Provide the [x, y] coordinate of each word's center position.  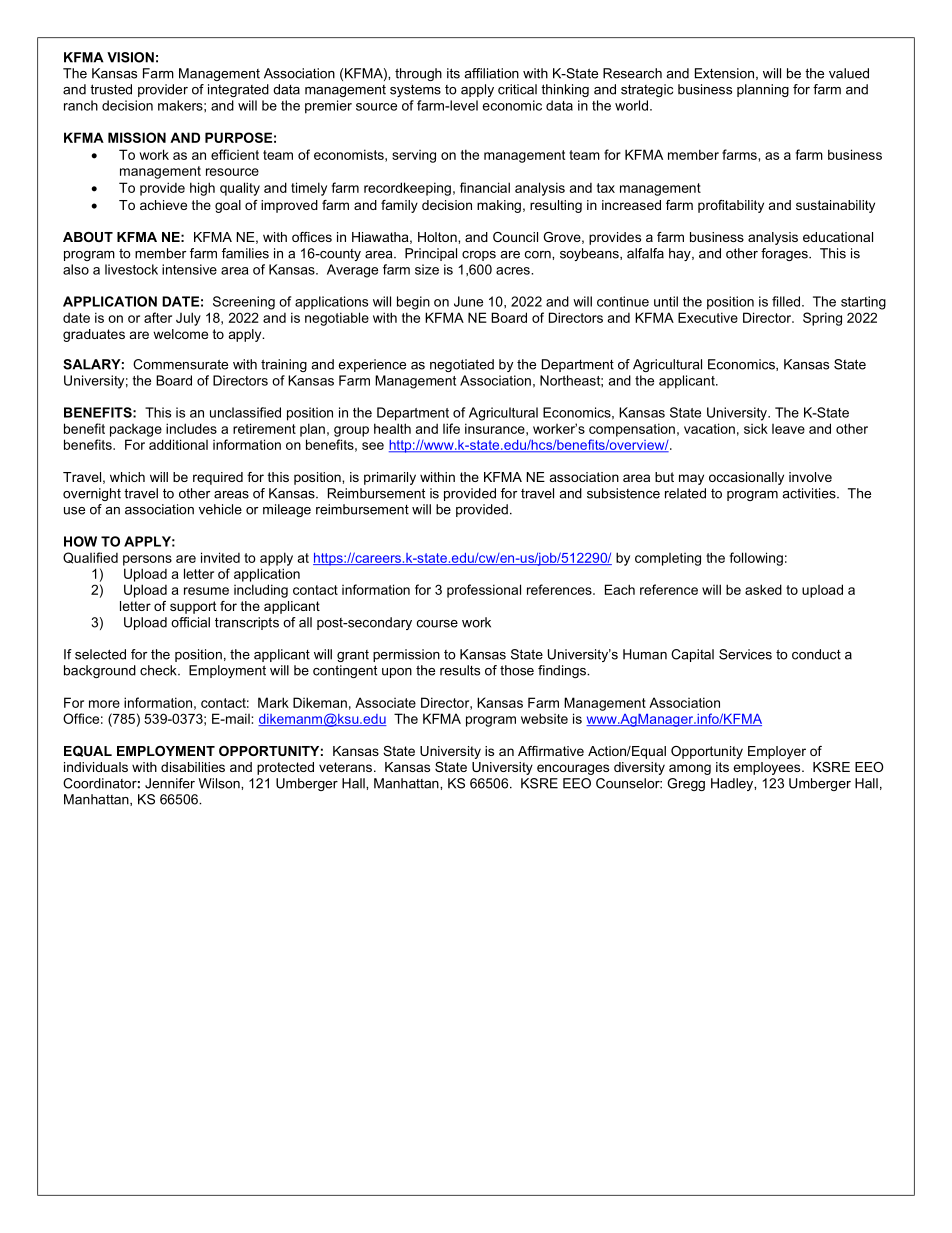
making [499, 206]
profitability [731, 206]
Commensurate [180, 364]
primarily [390, 478]
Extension [724, 73]
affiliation [491, 73]
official [190, 622]
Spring [822, 319]
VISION [130, 57]
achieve [163, 205]
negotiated [462, 365]
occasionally [746, 478]
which [127, 477]
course [437, 624]
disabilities [193, 767]
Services [745, 654]
